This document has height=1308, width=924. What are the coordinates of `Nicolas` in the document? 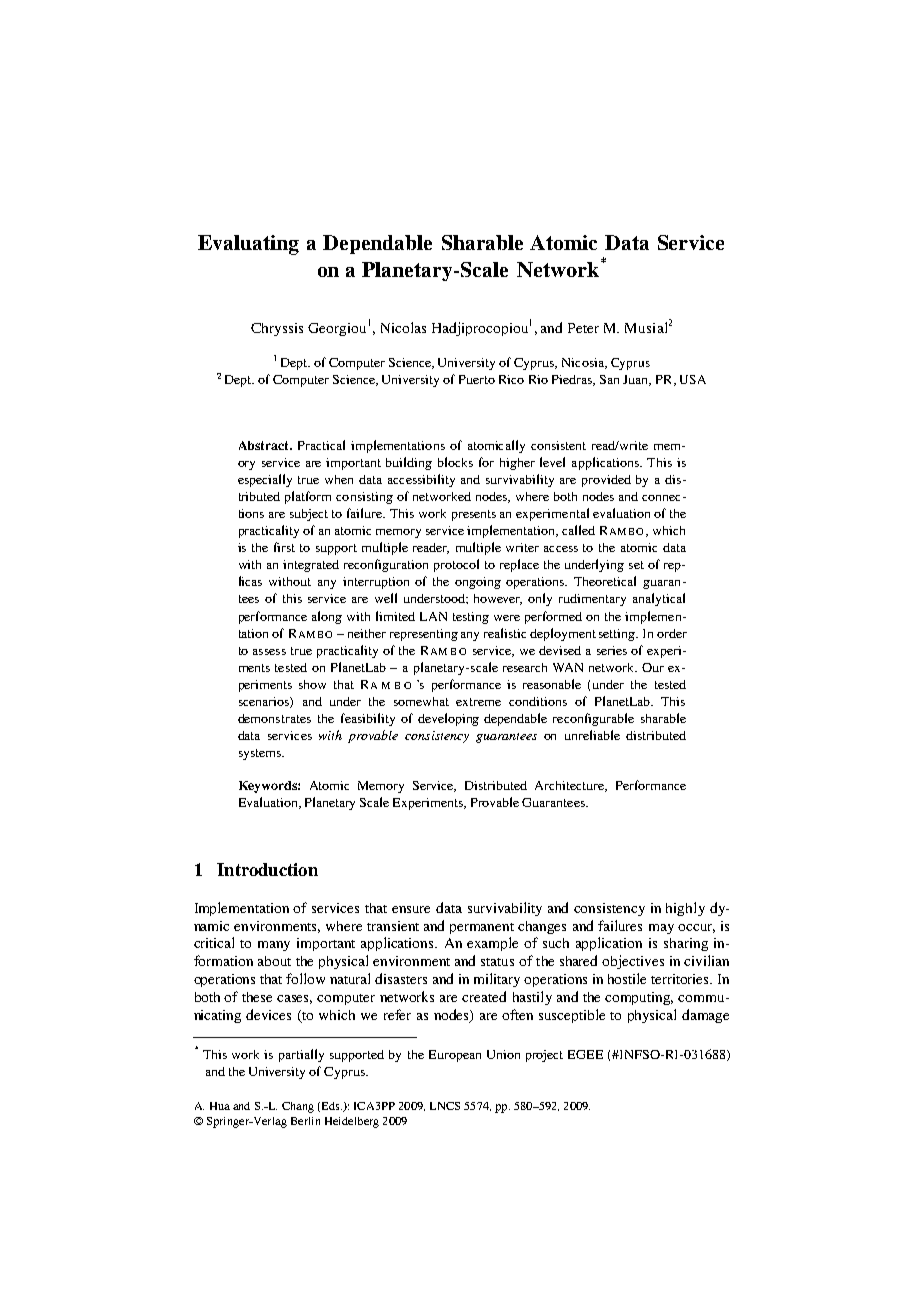 It's located at (403, 327).
